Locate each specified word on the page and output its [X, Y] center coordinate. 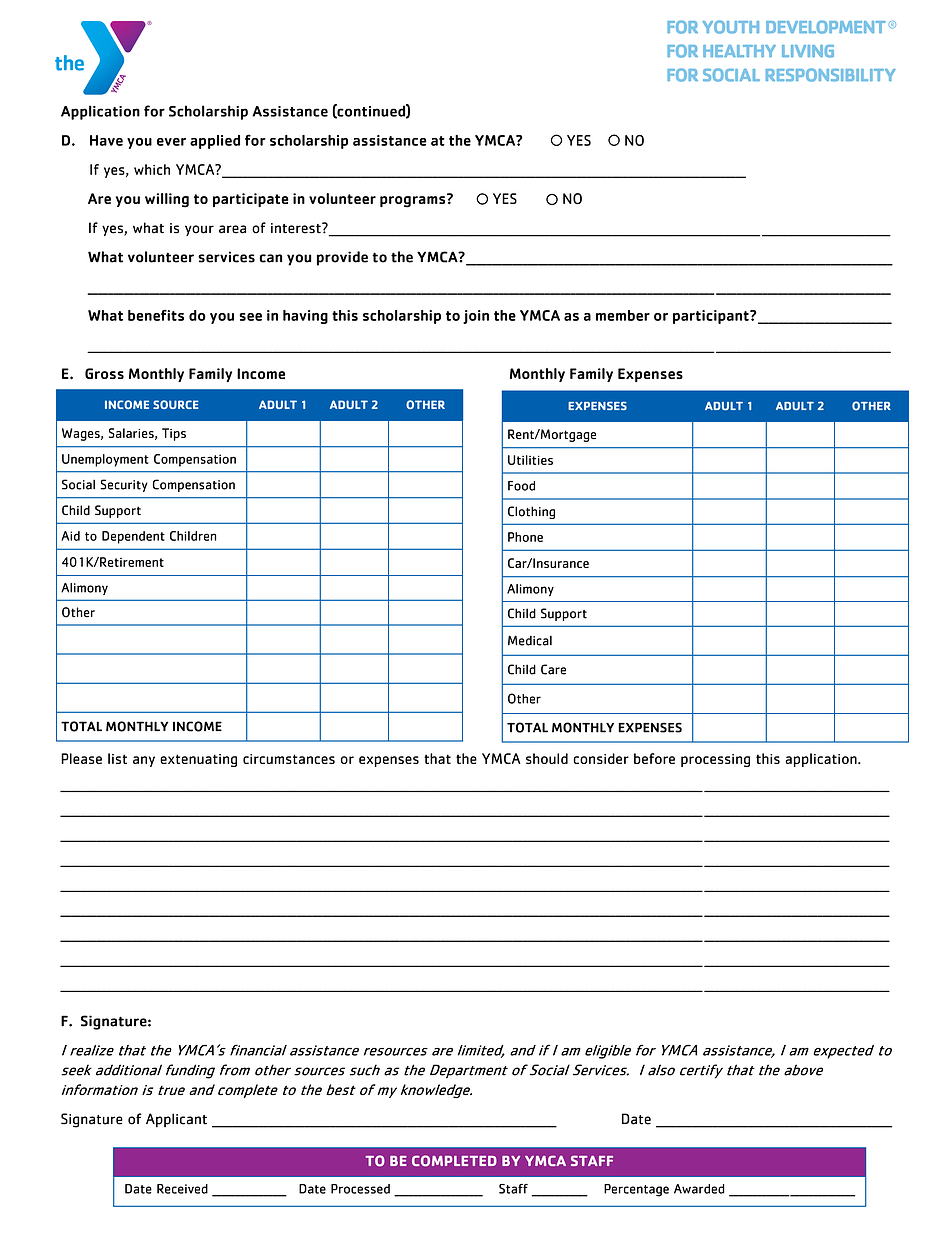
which [152, 169]
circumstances [289, 759]
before [654, 758]
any [144, 761]
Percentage [636, 1190]
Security [124, 485]
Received [182, 1189]
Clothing [531, 512]
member [623, 315]
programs [414, 201]
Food [521, 486]
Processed [360, 1189]
